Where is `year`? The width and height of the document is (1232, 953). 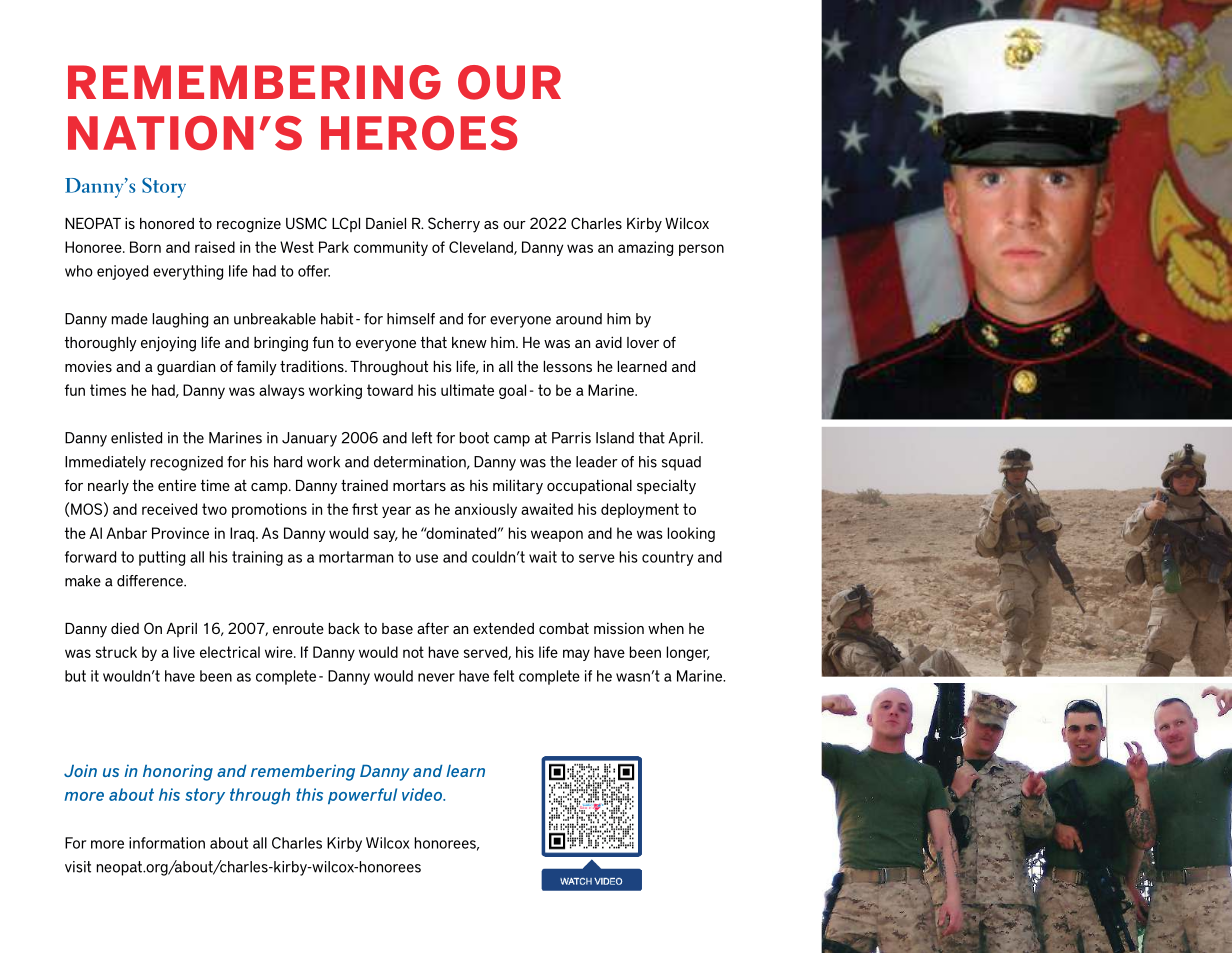 year is located at coordinates (396, 512).
